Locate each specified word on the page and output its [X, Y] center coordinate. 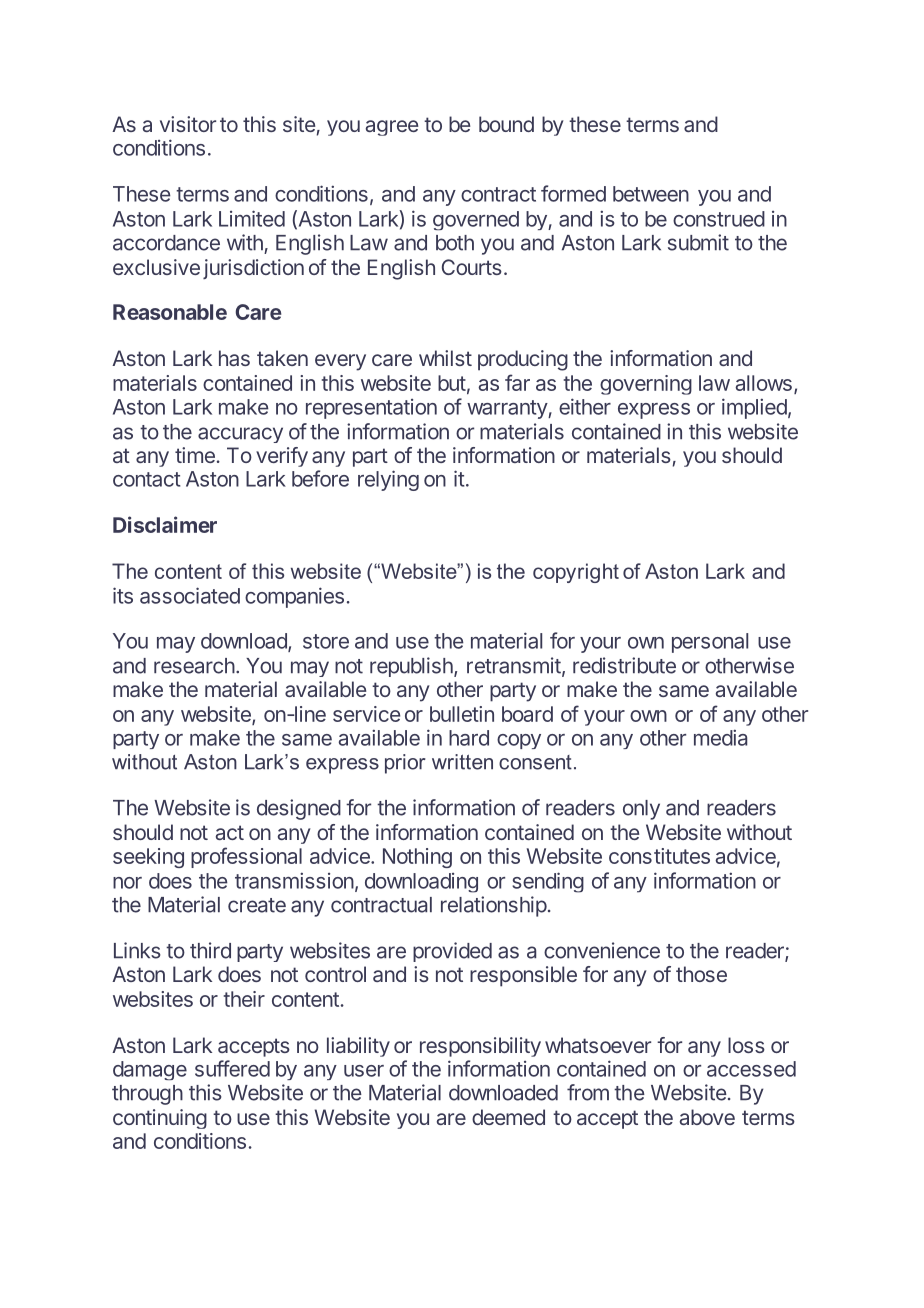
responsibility [480, 1047]
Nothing [417, 858]
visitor [188, 124]
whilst [445, 358]
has [234, 358]
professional [246, 857]
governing [646, 385]
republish [412, 667]
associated [190, 595]
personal [710, 643]
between [651, 194]
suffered [232, 1068]
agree [392, 128]
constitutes [659, 856]
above [707, 1117]
